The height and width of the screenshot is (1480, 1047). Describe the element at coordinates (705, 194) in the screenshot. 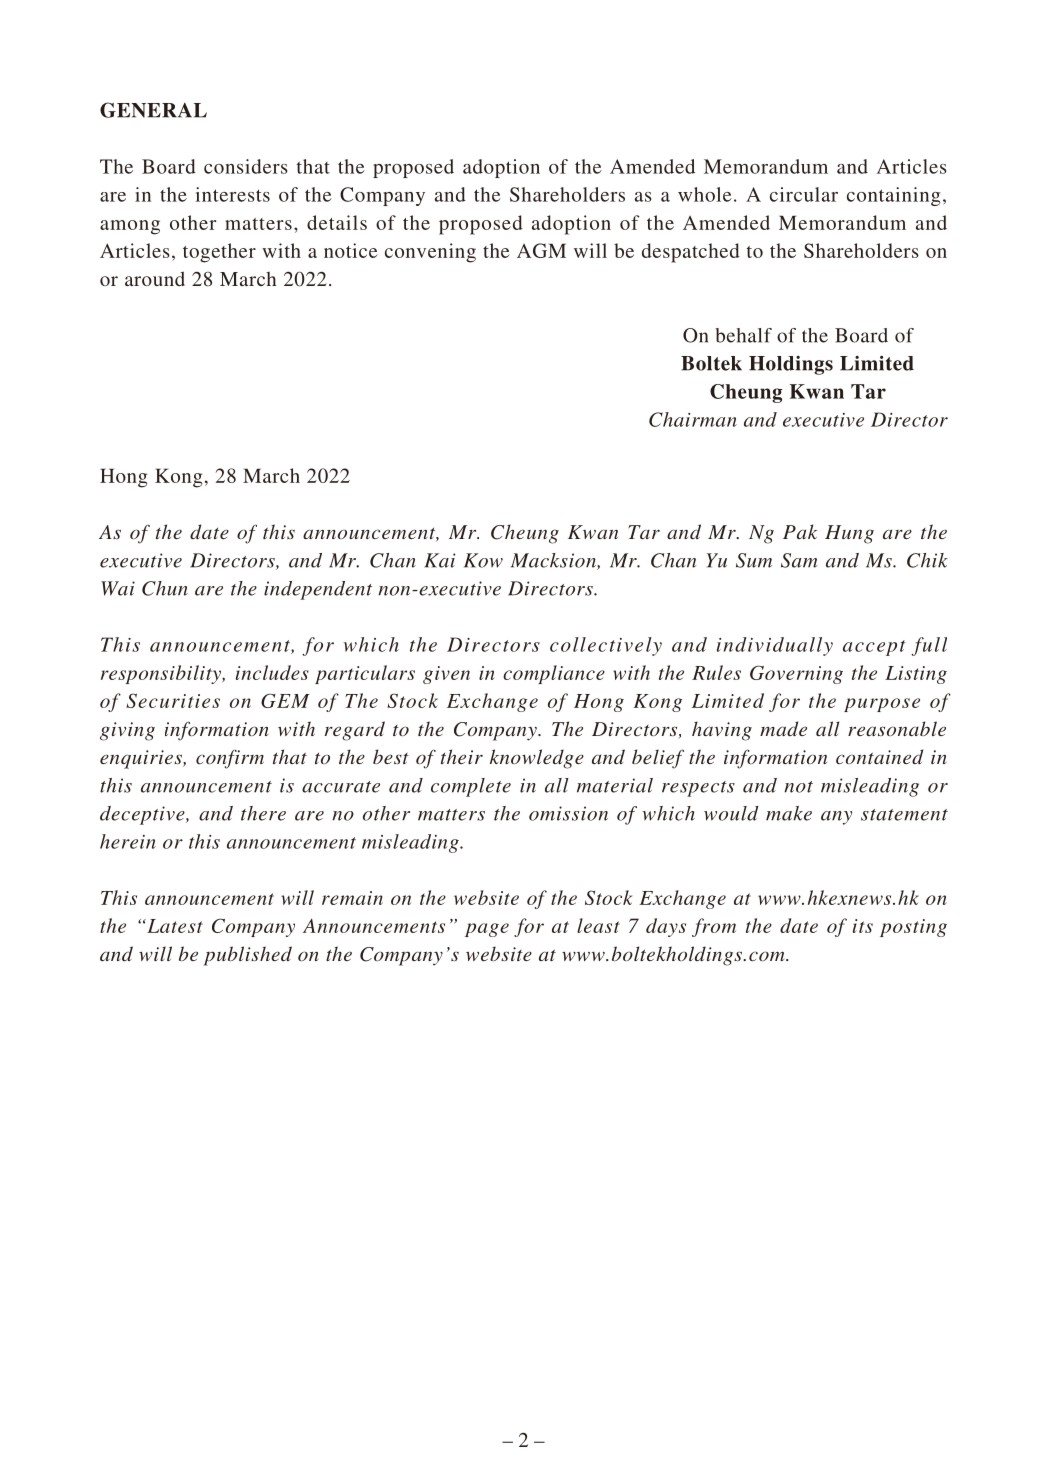

I see `whole` at that location.
